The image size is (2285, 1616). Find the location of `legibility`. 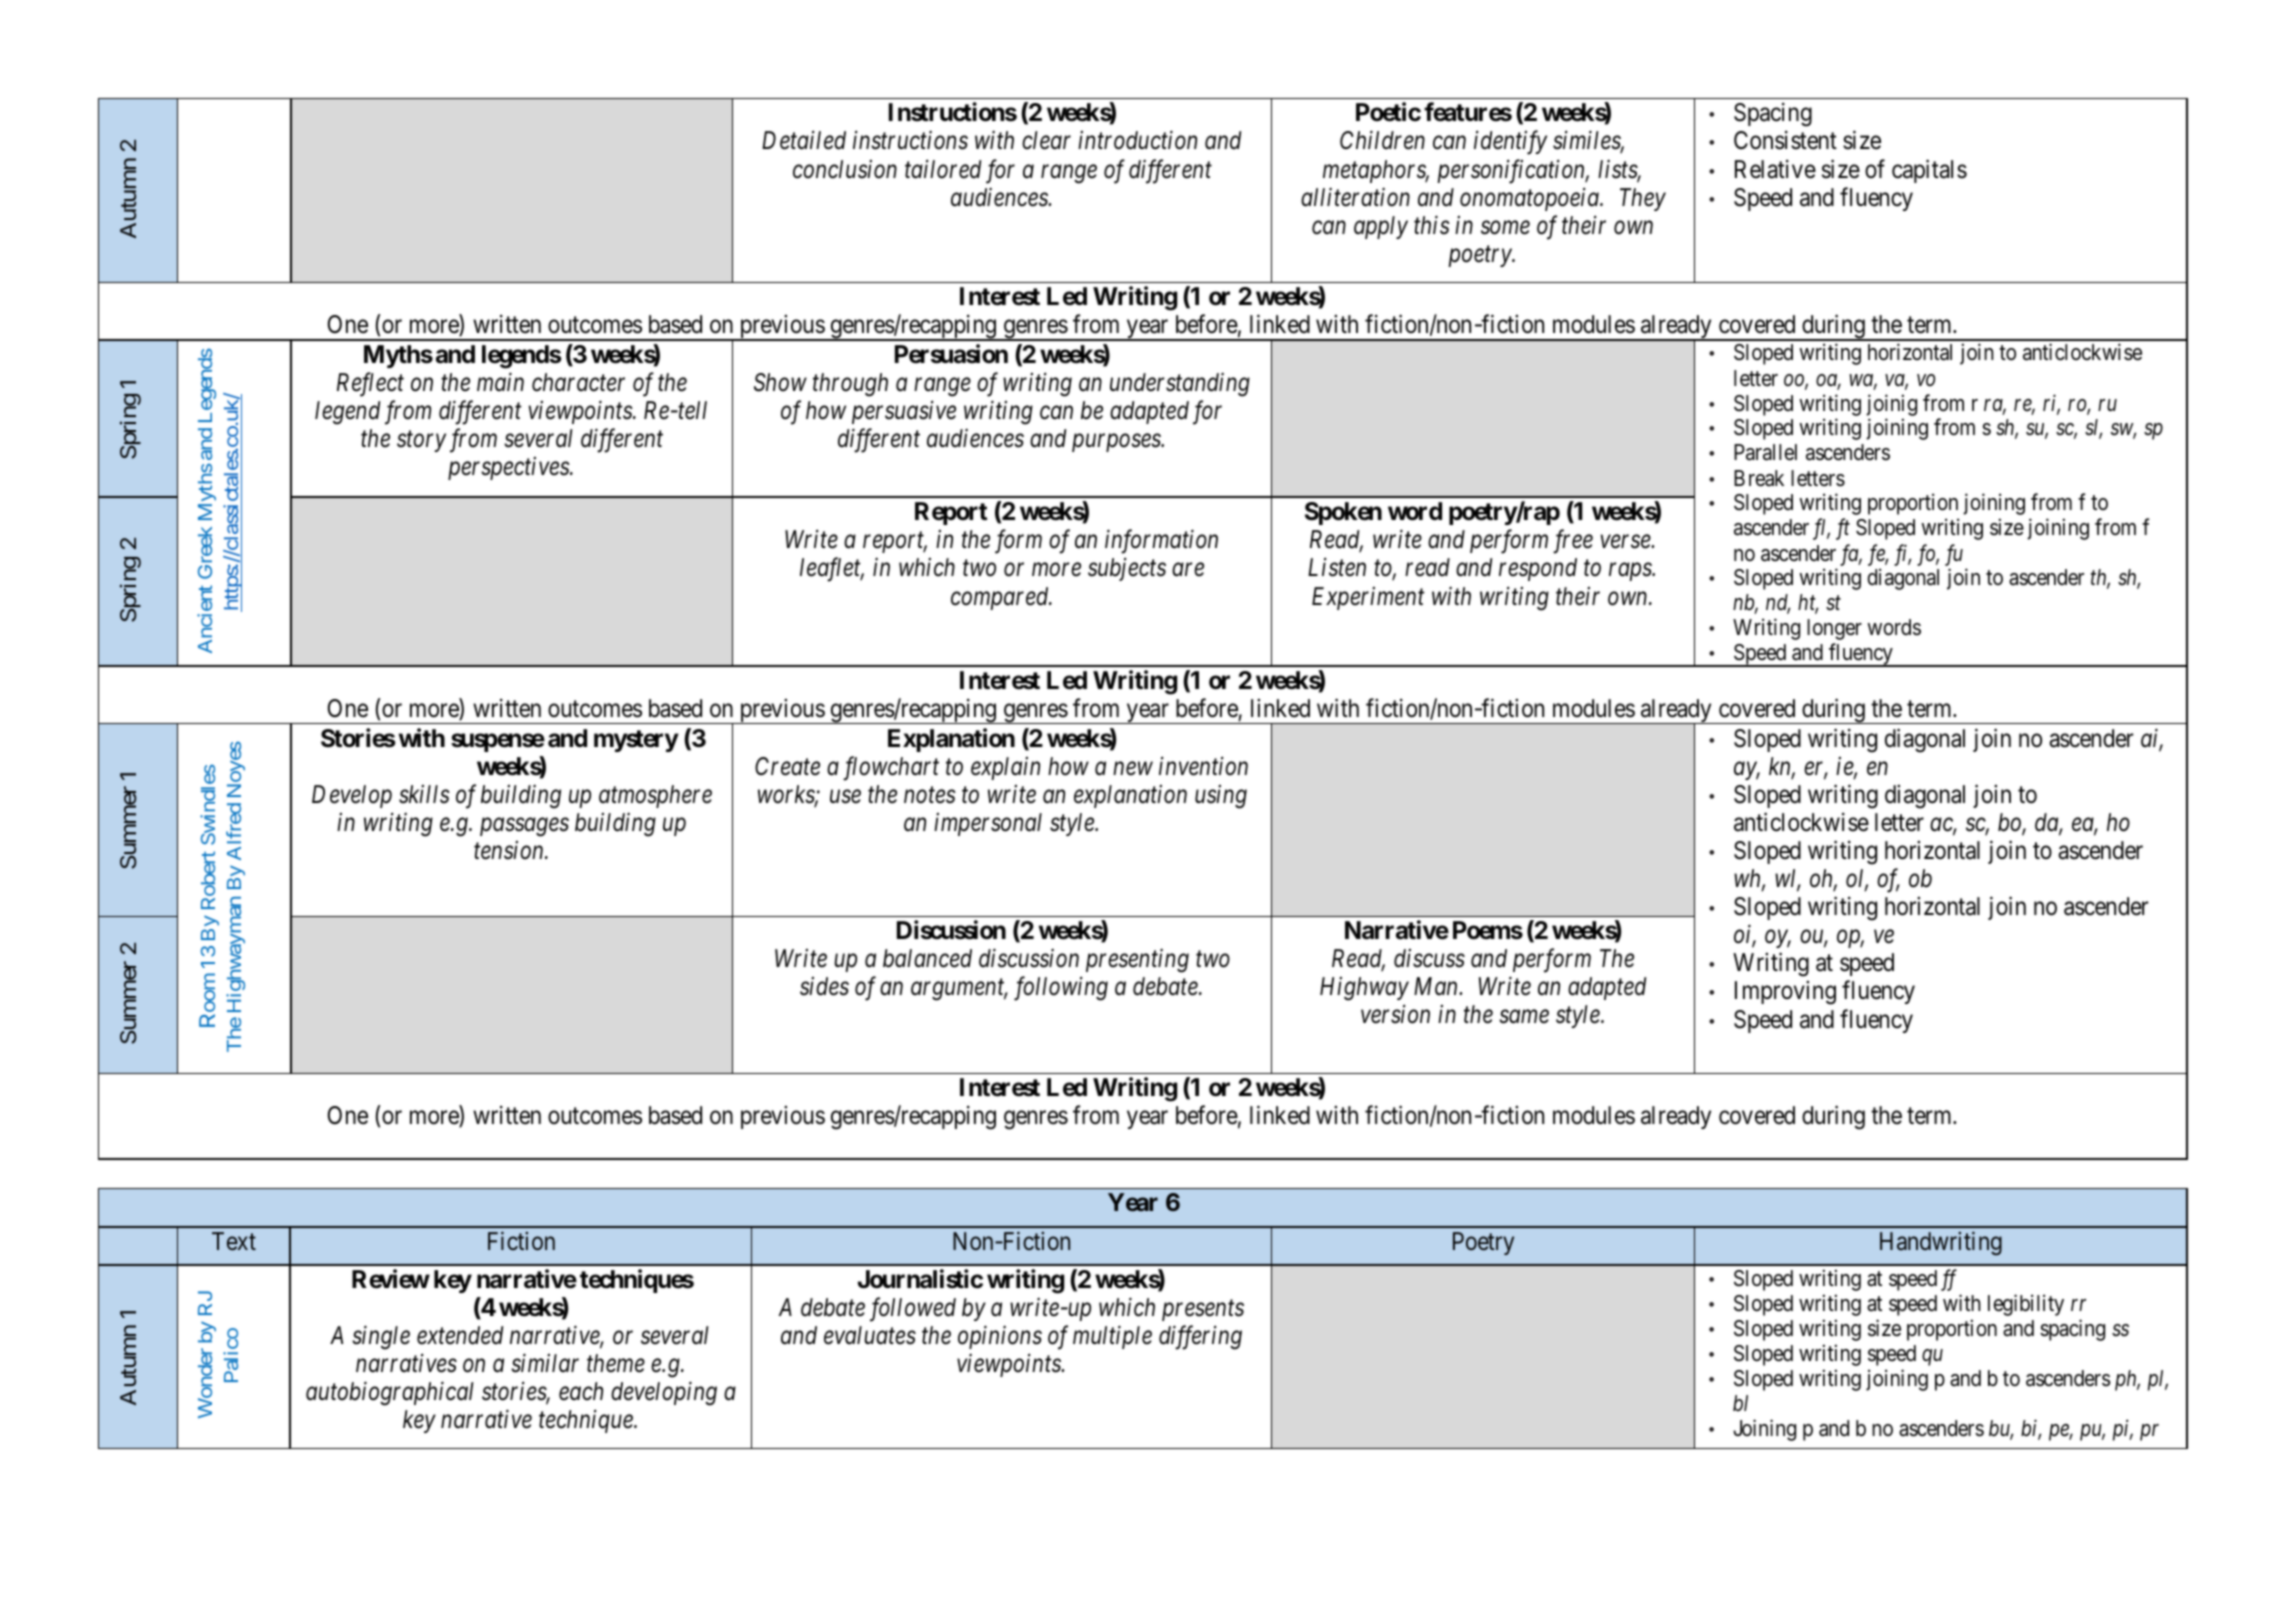

legibility is located at coordinates (2026, 1305).
